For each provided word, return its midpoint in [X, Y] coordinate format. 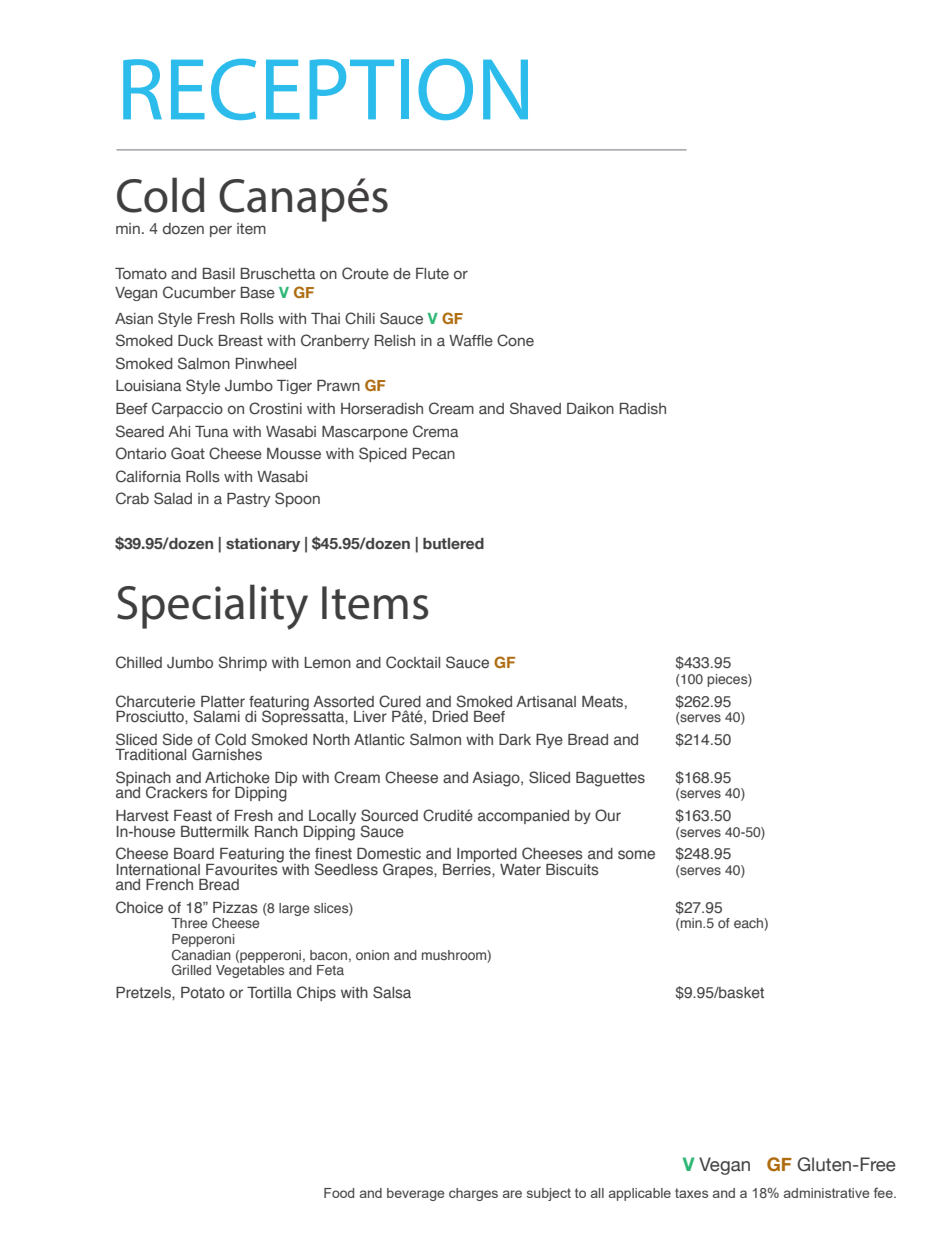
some [636, 855]
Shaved [535, 408]
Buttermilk [215, 831]
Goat [188, 453]
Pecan [434, 453]
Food [339, 1193]
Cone [515, 340]
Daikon [590, 408]
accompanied [523, 817]
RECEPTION [325, 89]
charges [473, 1194]
